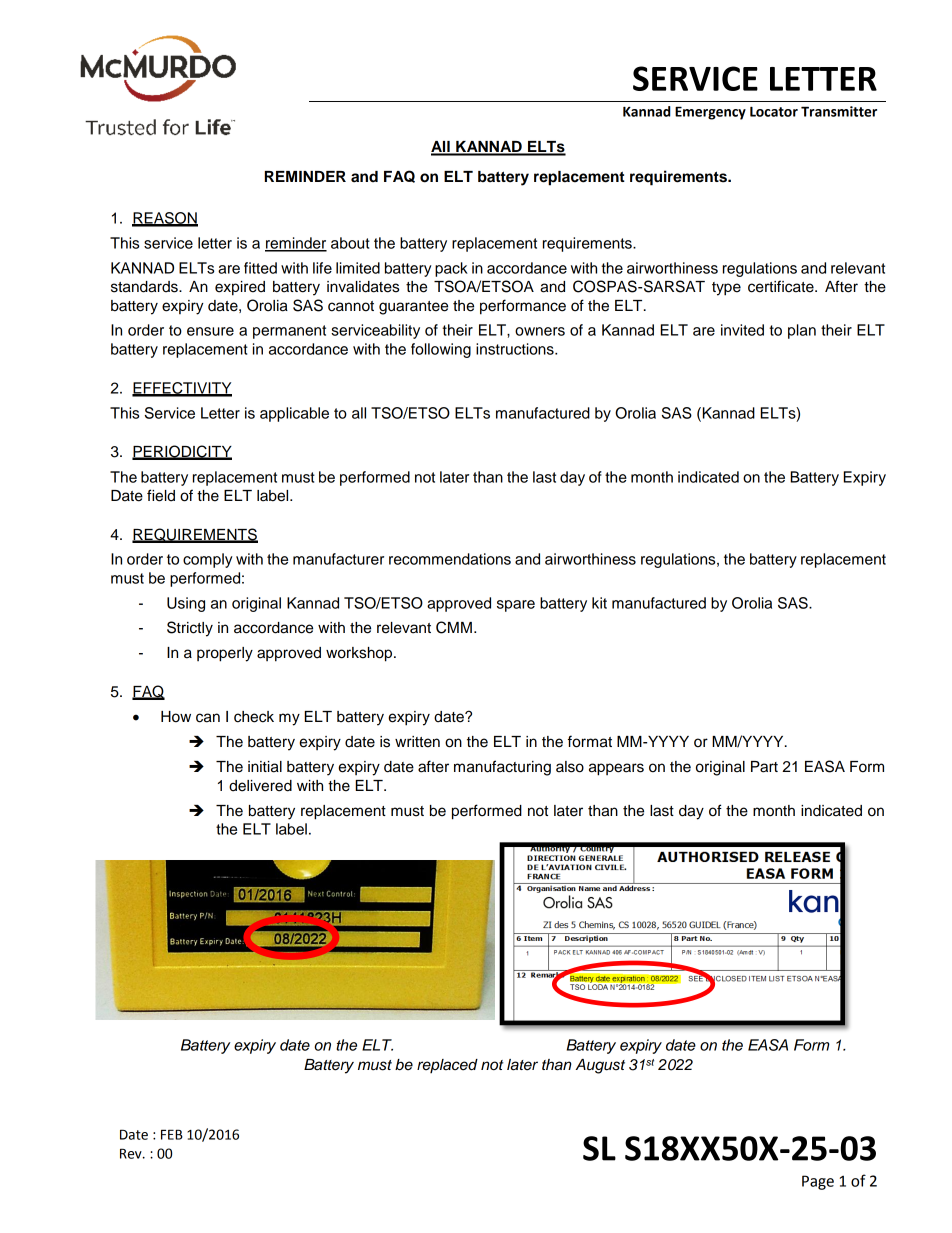 The image size is (952, 1233). I want to click on Page, so click(818, 1182).
